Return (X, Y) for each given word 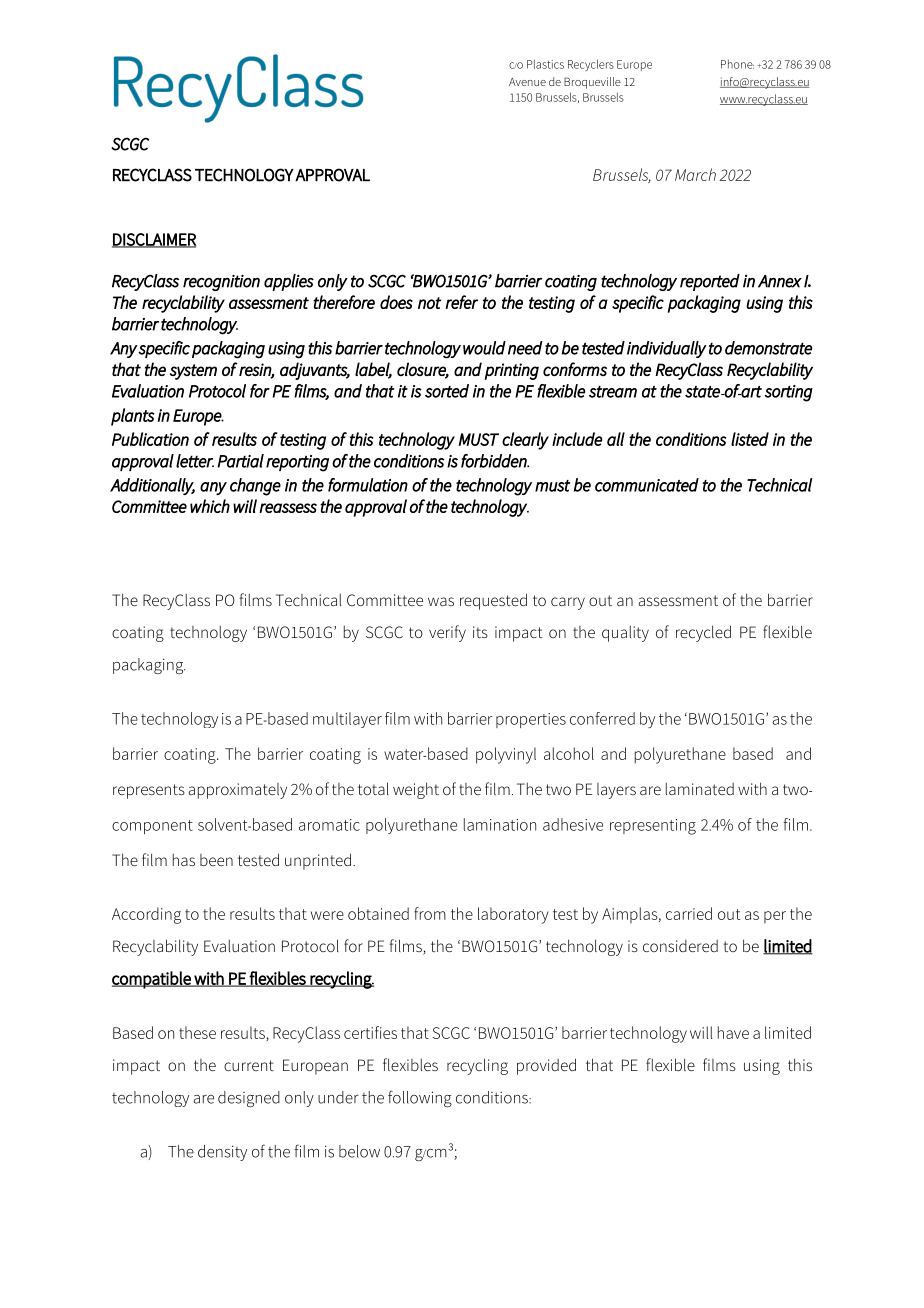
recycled (703, 633)
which (210, 506)
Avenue (527, 82)
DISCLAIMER (154, 240)
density (222, 1153)
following (420, 1098)
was (441, 601)
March (695, 174)
